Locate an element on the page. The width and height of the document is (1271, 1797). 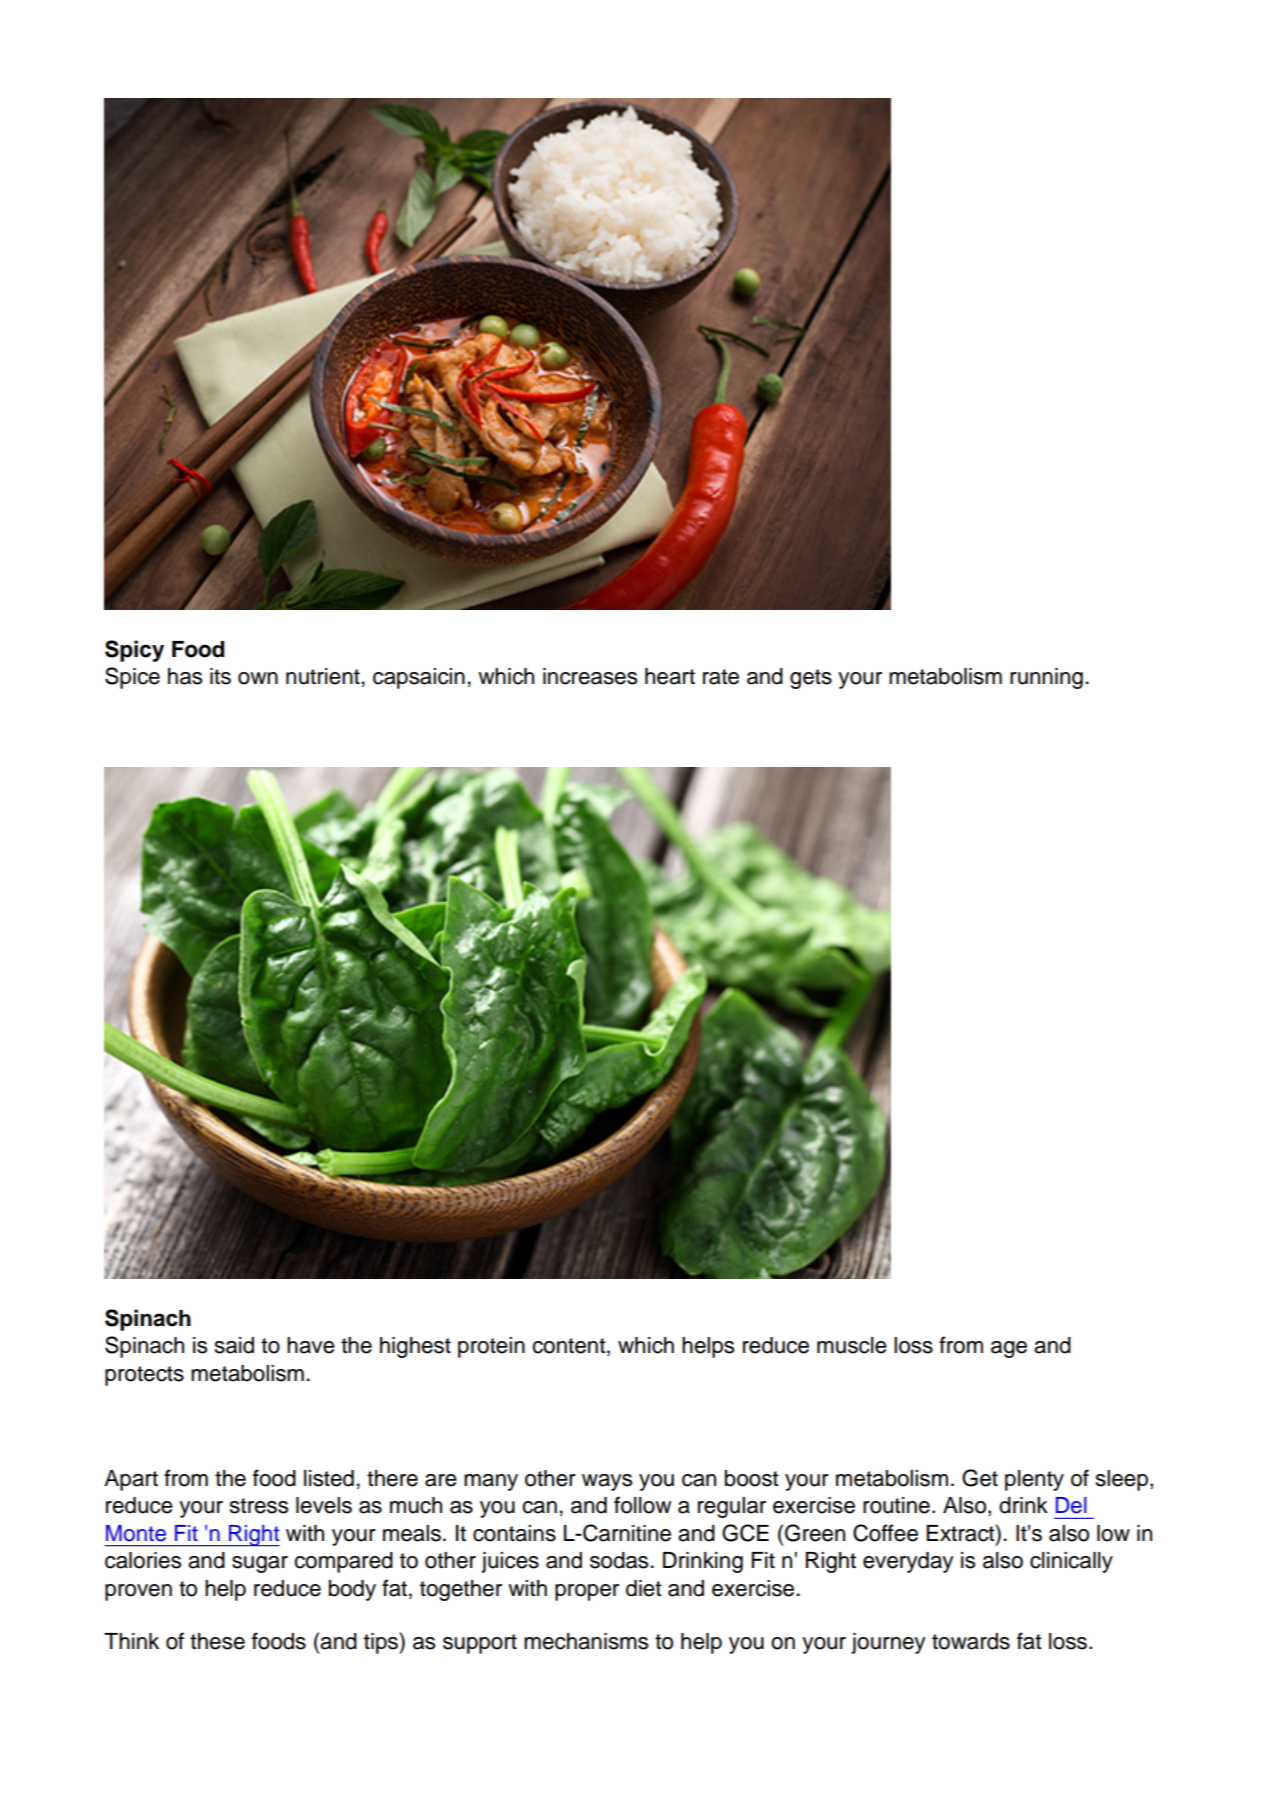
running is located at coordinates (1046, 678).
